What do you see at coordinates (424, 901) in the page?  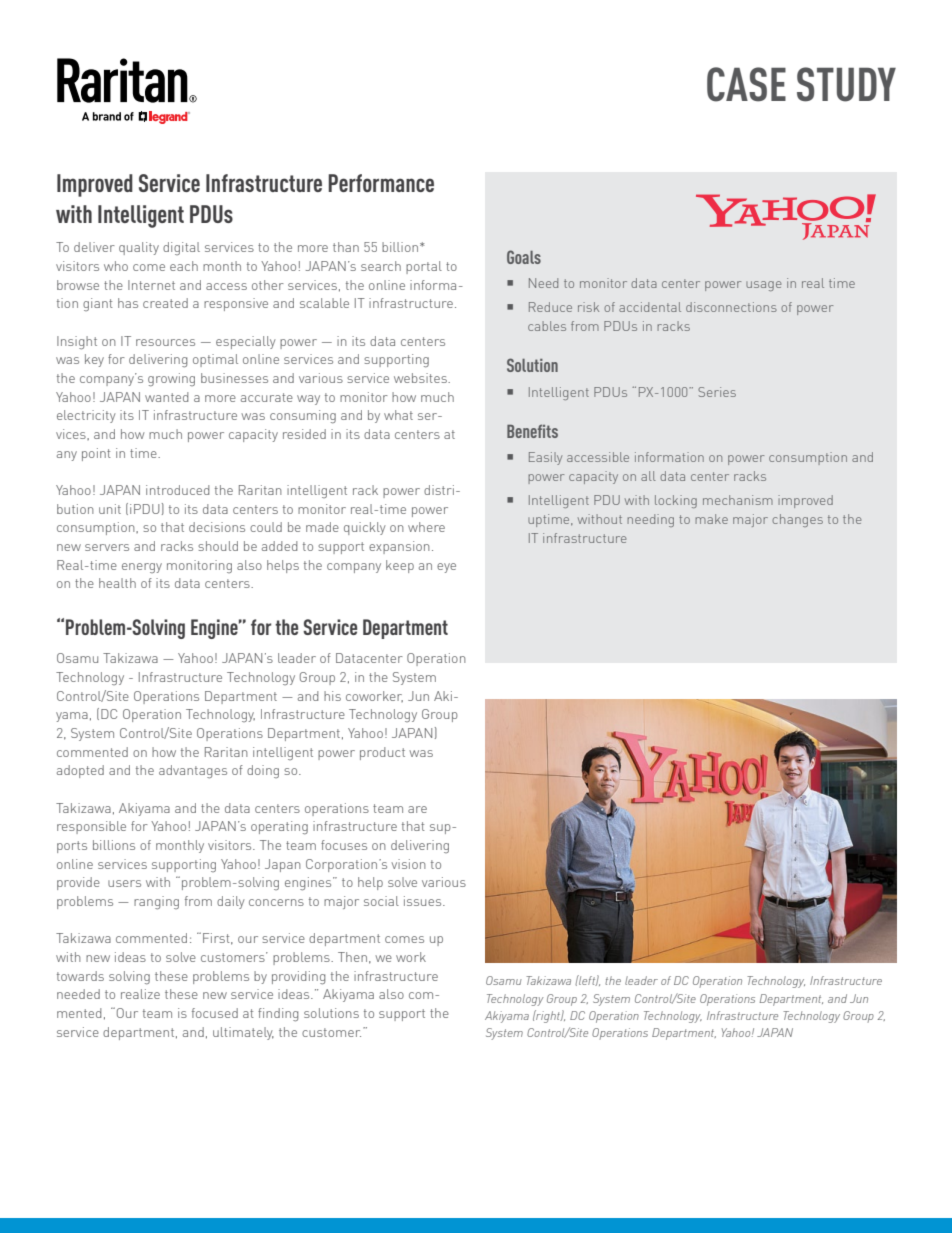 I see `issues` at bounding box center [424, 901].
